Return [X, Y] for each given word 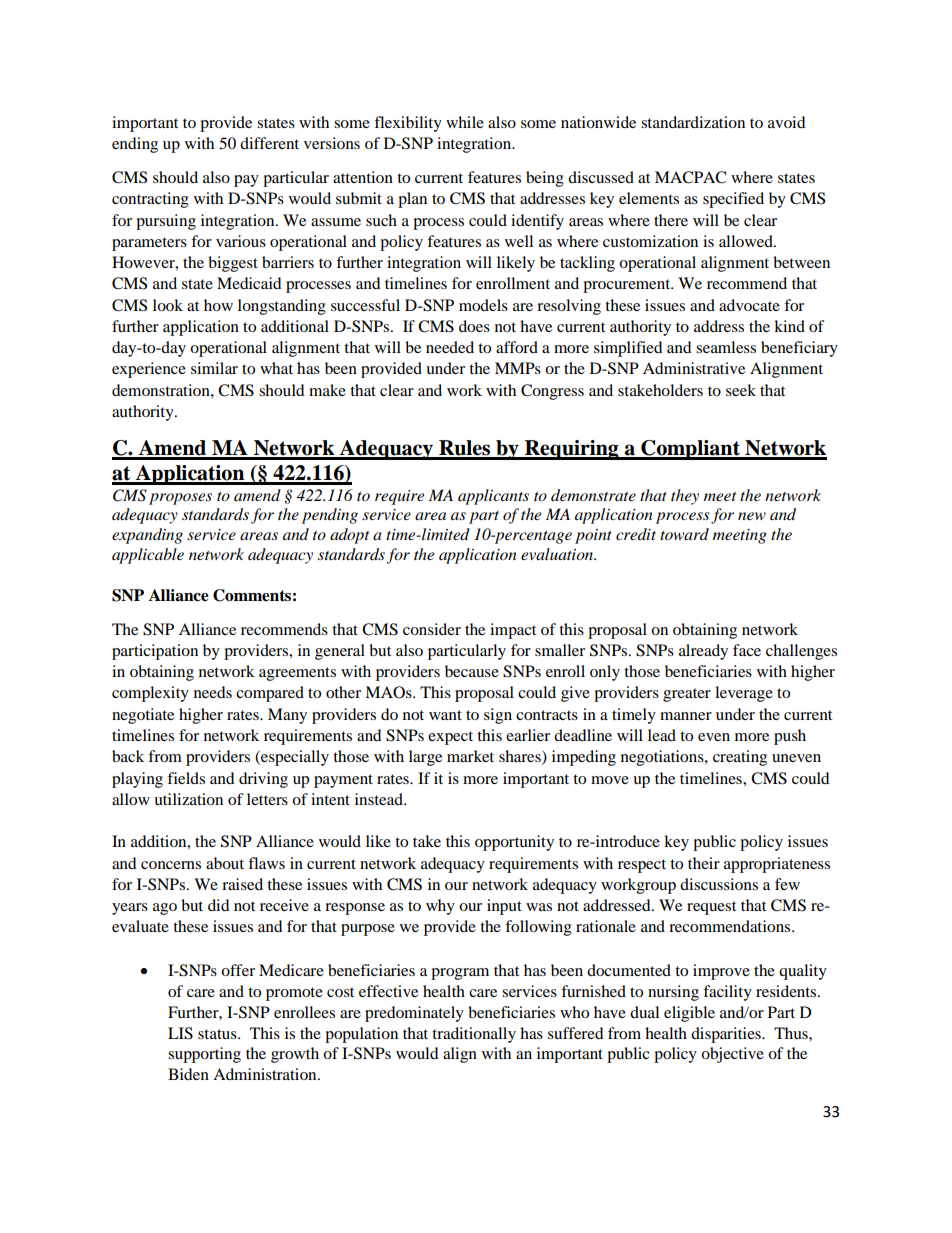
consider [432, 629]
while [465, 122]
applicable [148, 556]
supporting [204, 1055]
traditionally [474, 1035]
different [269, 143]
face [747, 650]
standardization [693, 122]
